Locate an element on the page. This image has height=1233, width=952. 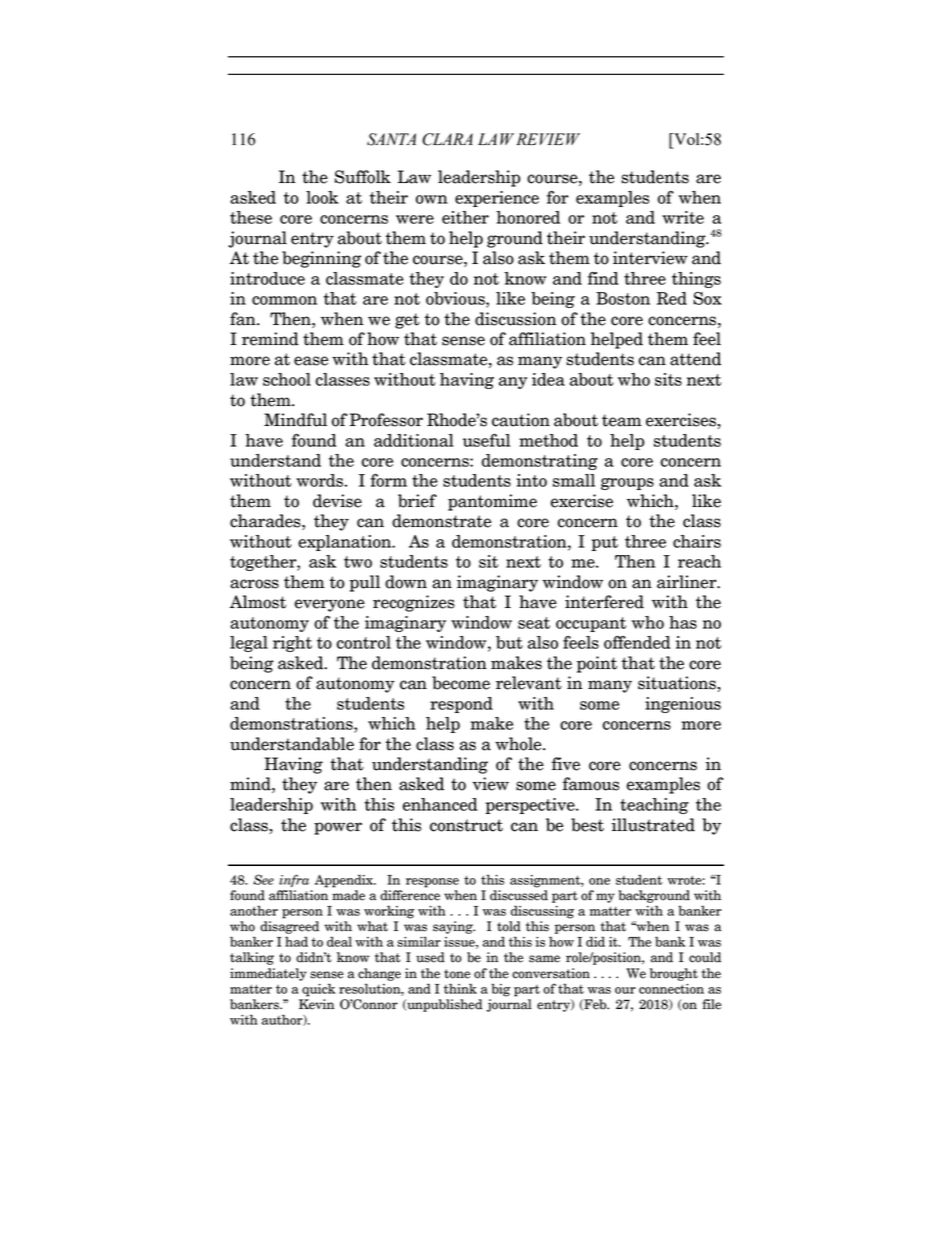
team is located at coordinates (622, 420).
